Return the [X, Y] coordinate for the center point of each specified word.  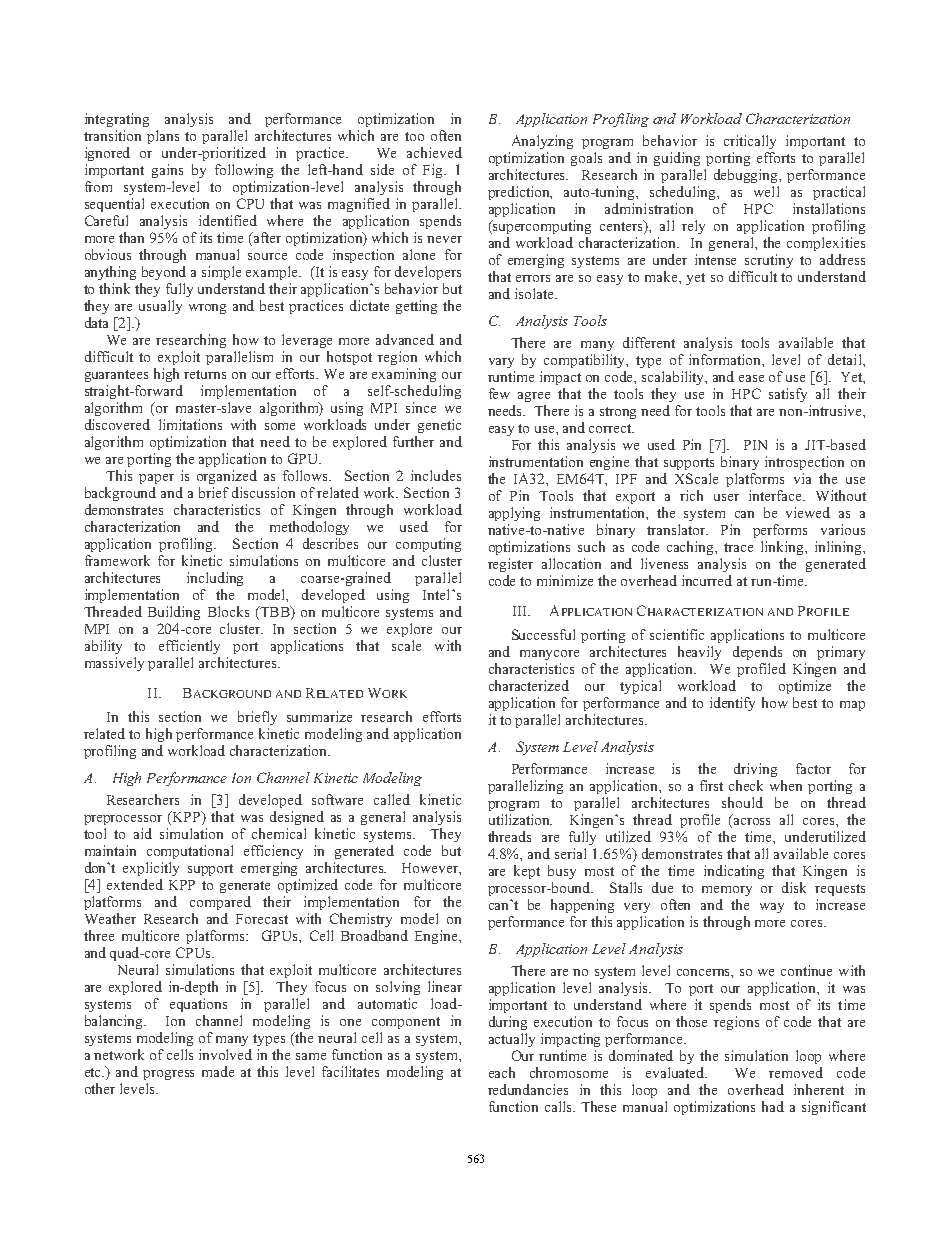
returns [205, 374]
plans [163, 137]
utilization [520, 819]
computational [190, 852]
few [499, 393]
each [502, 1072]
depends [757, 653]
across [752, 821]
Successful [543, 634]
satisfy [788, 395]
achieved [434, 152]
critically [750, 142]
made [218, 1071]
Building [174, 613]
